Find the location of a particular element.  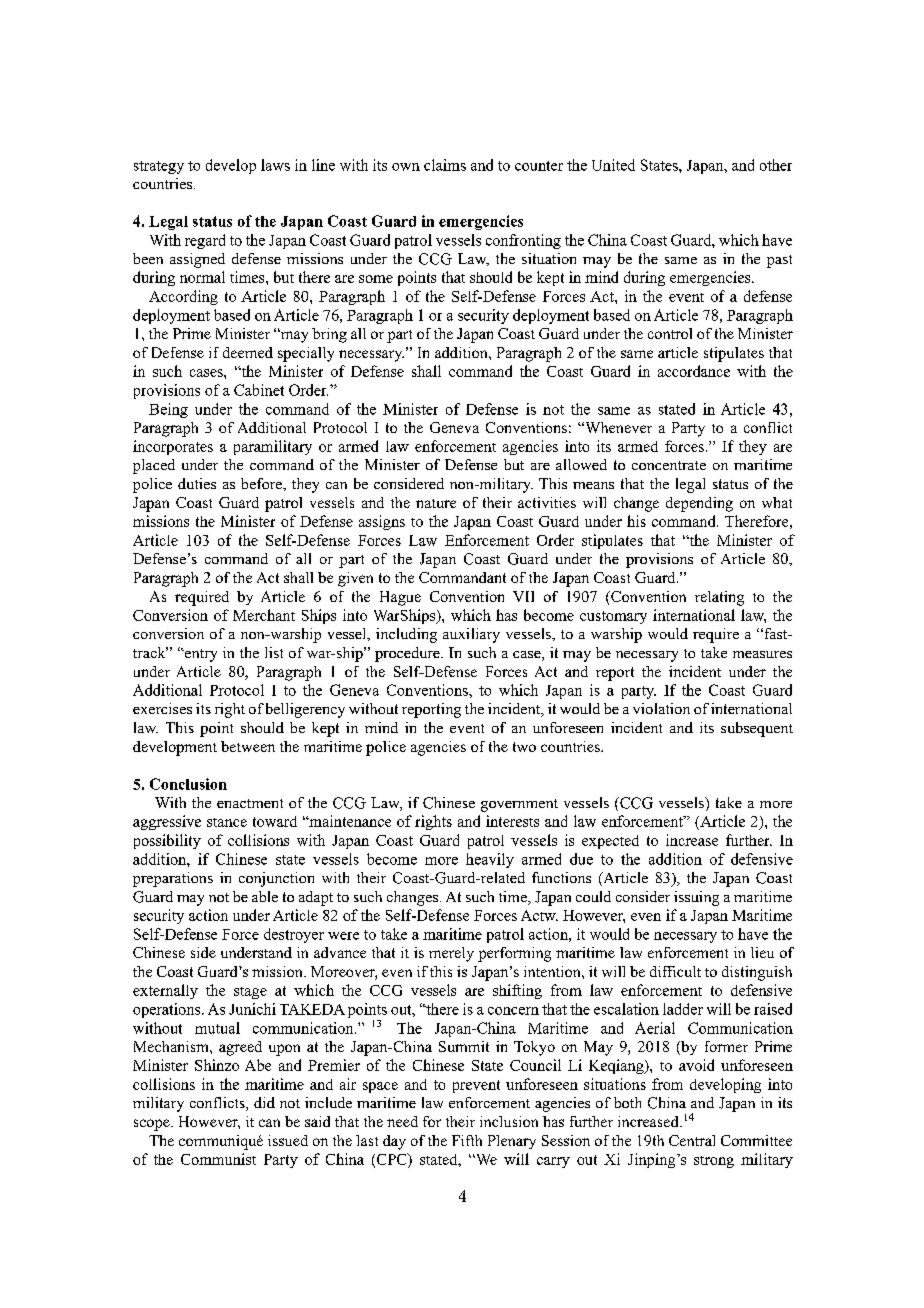

claims is located at coordinates (445, 165).
